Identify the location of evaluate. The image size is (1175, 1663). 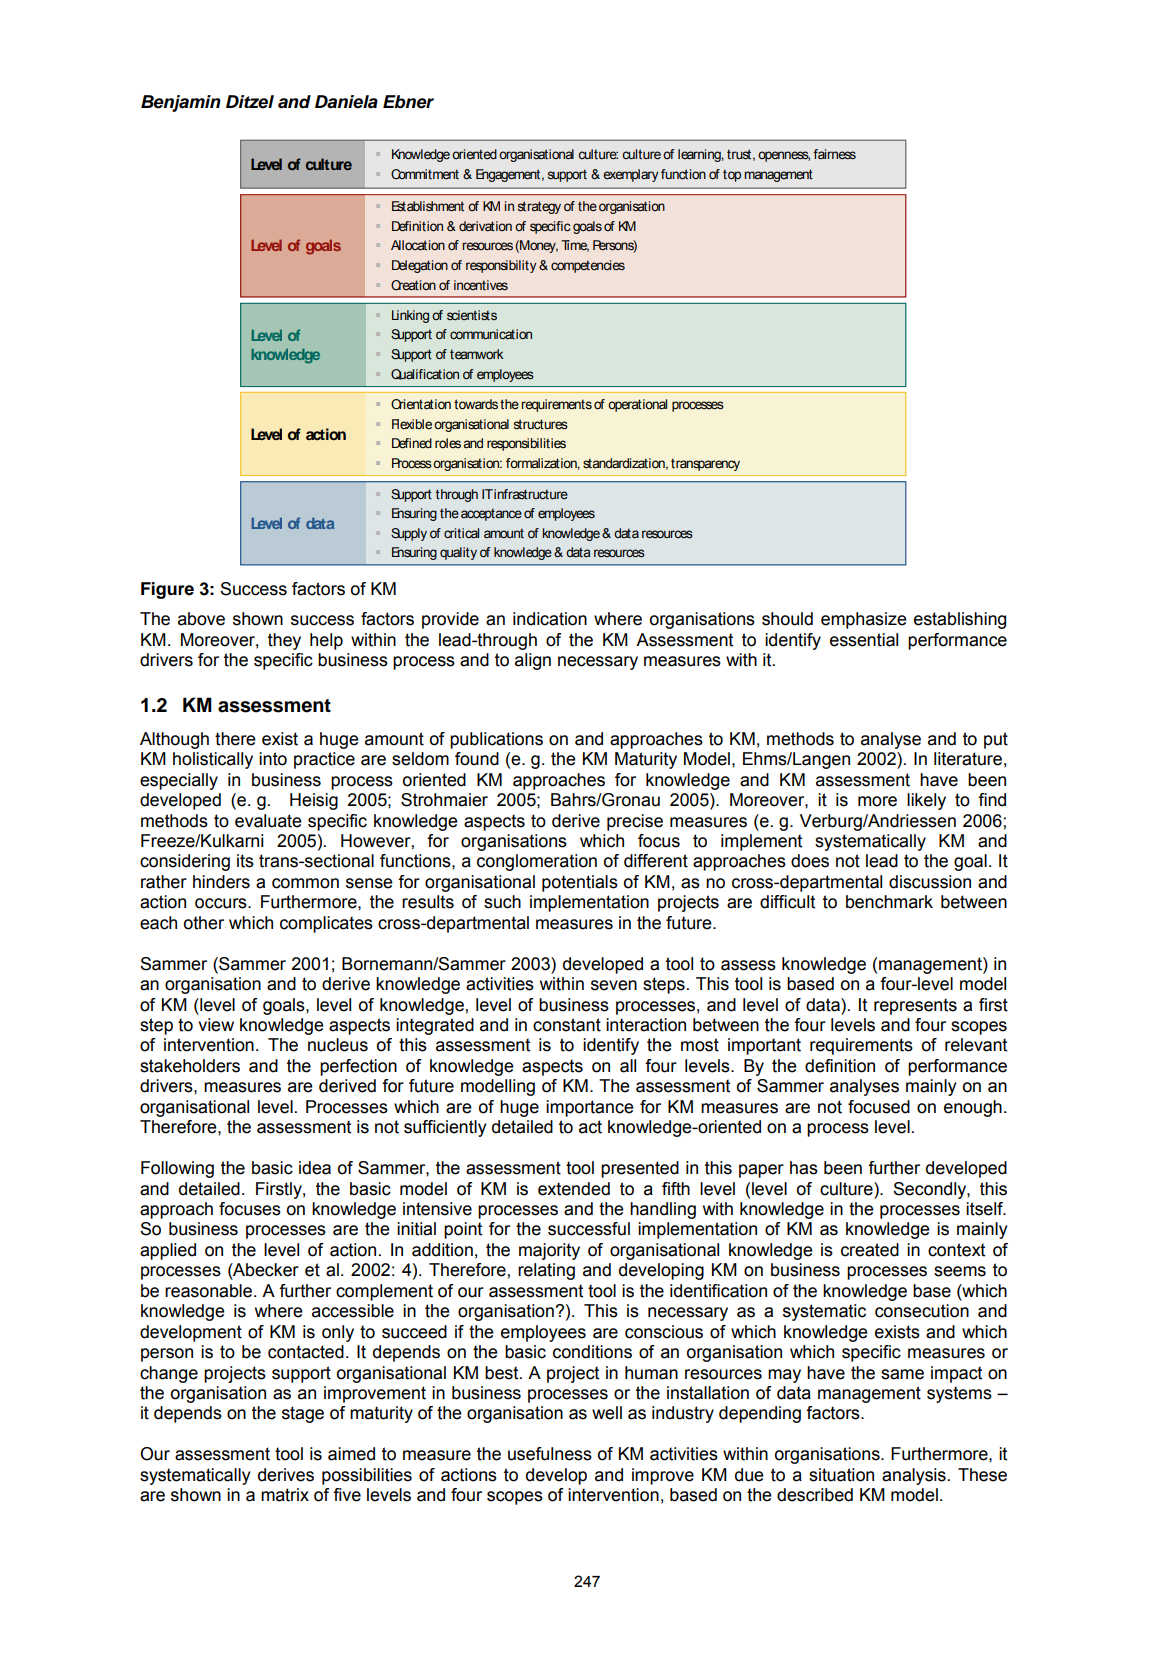
(268, 821).
